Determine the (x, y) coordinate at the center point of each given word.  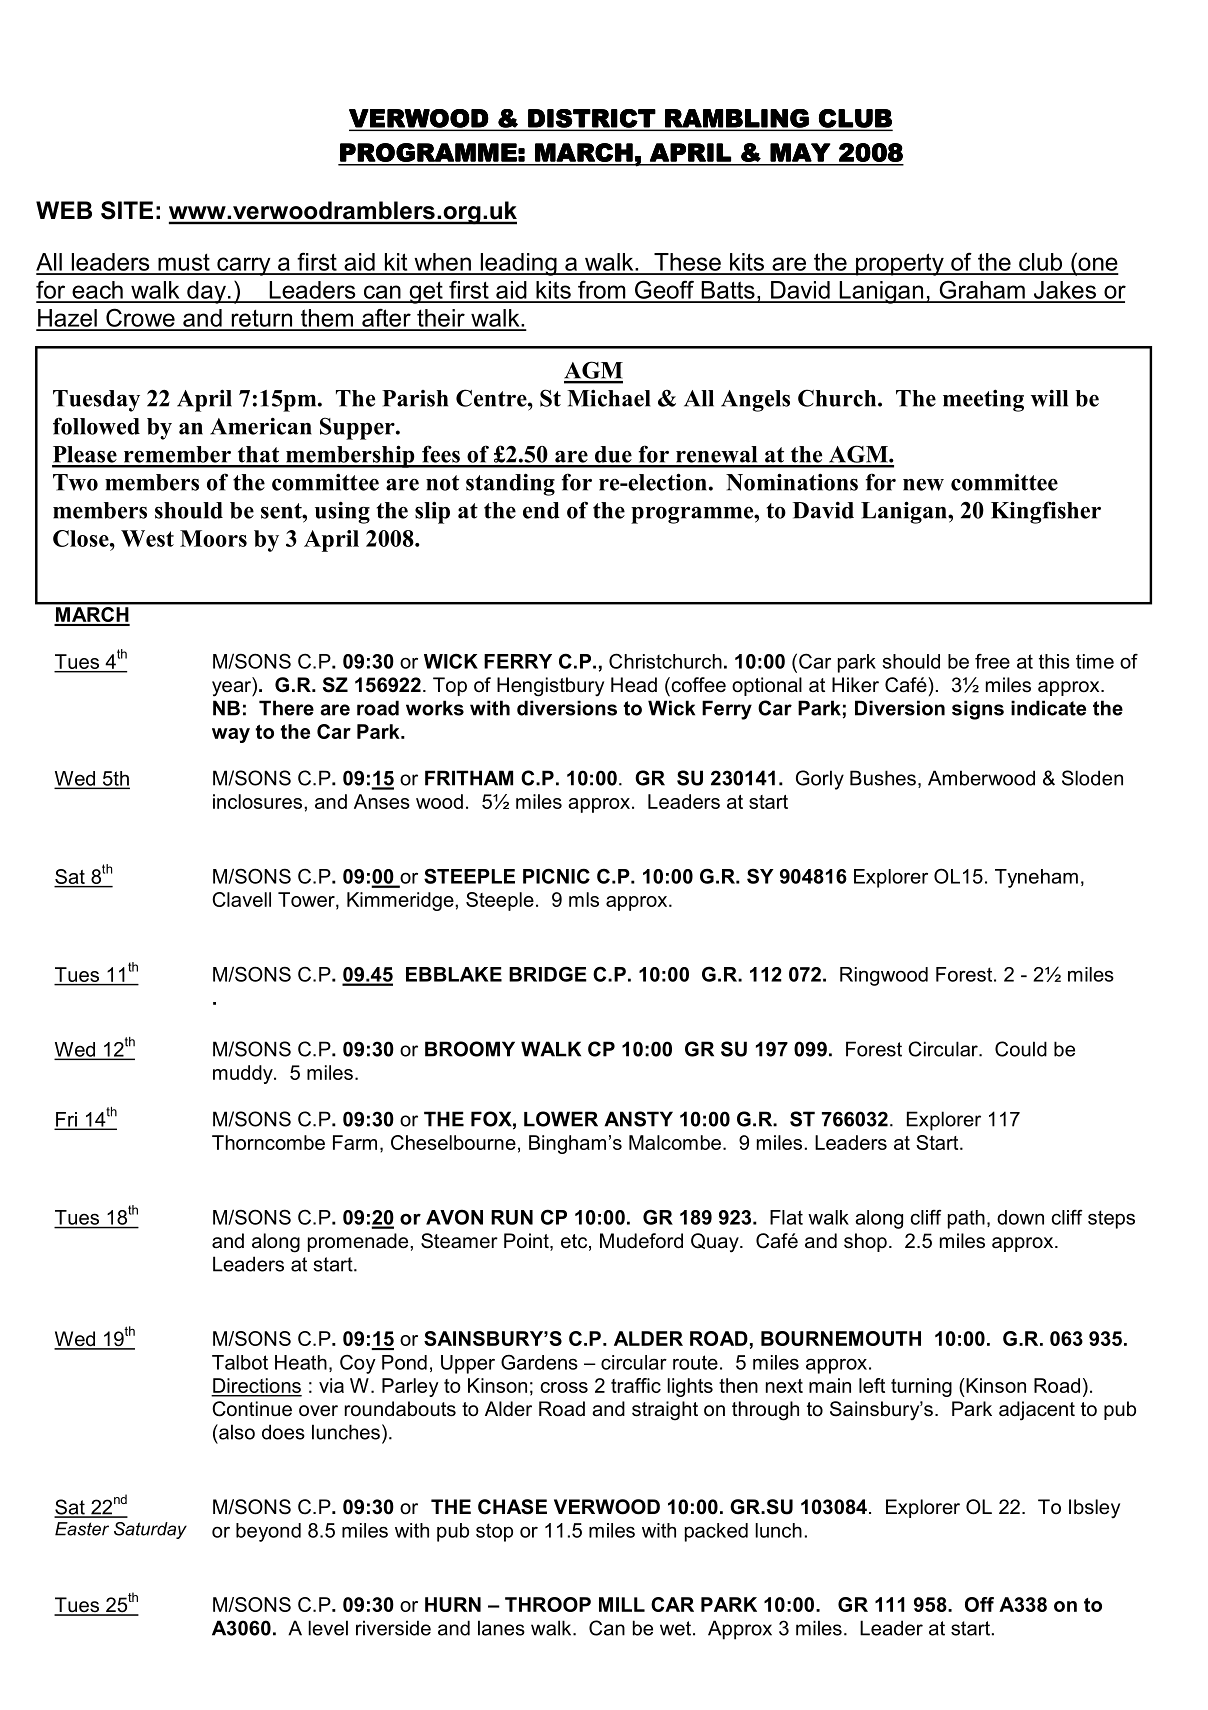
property (900, 264)
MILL (622, 1604)
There (286, 708)
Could (1021, 1049)
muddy (244, 1074)
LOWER (561, 1119)
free (992, 661)
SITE (127, 210)
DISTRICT (591, 118)
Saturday (150, 1530)
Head (634, 685)
